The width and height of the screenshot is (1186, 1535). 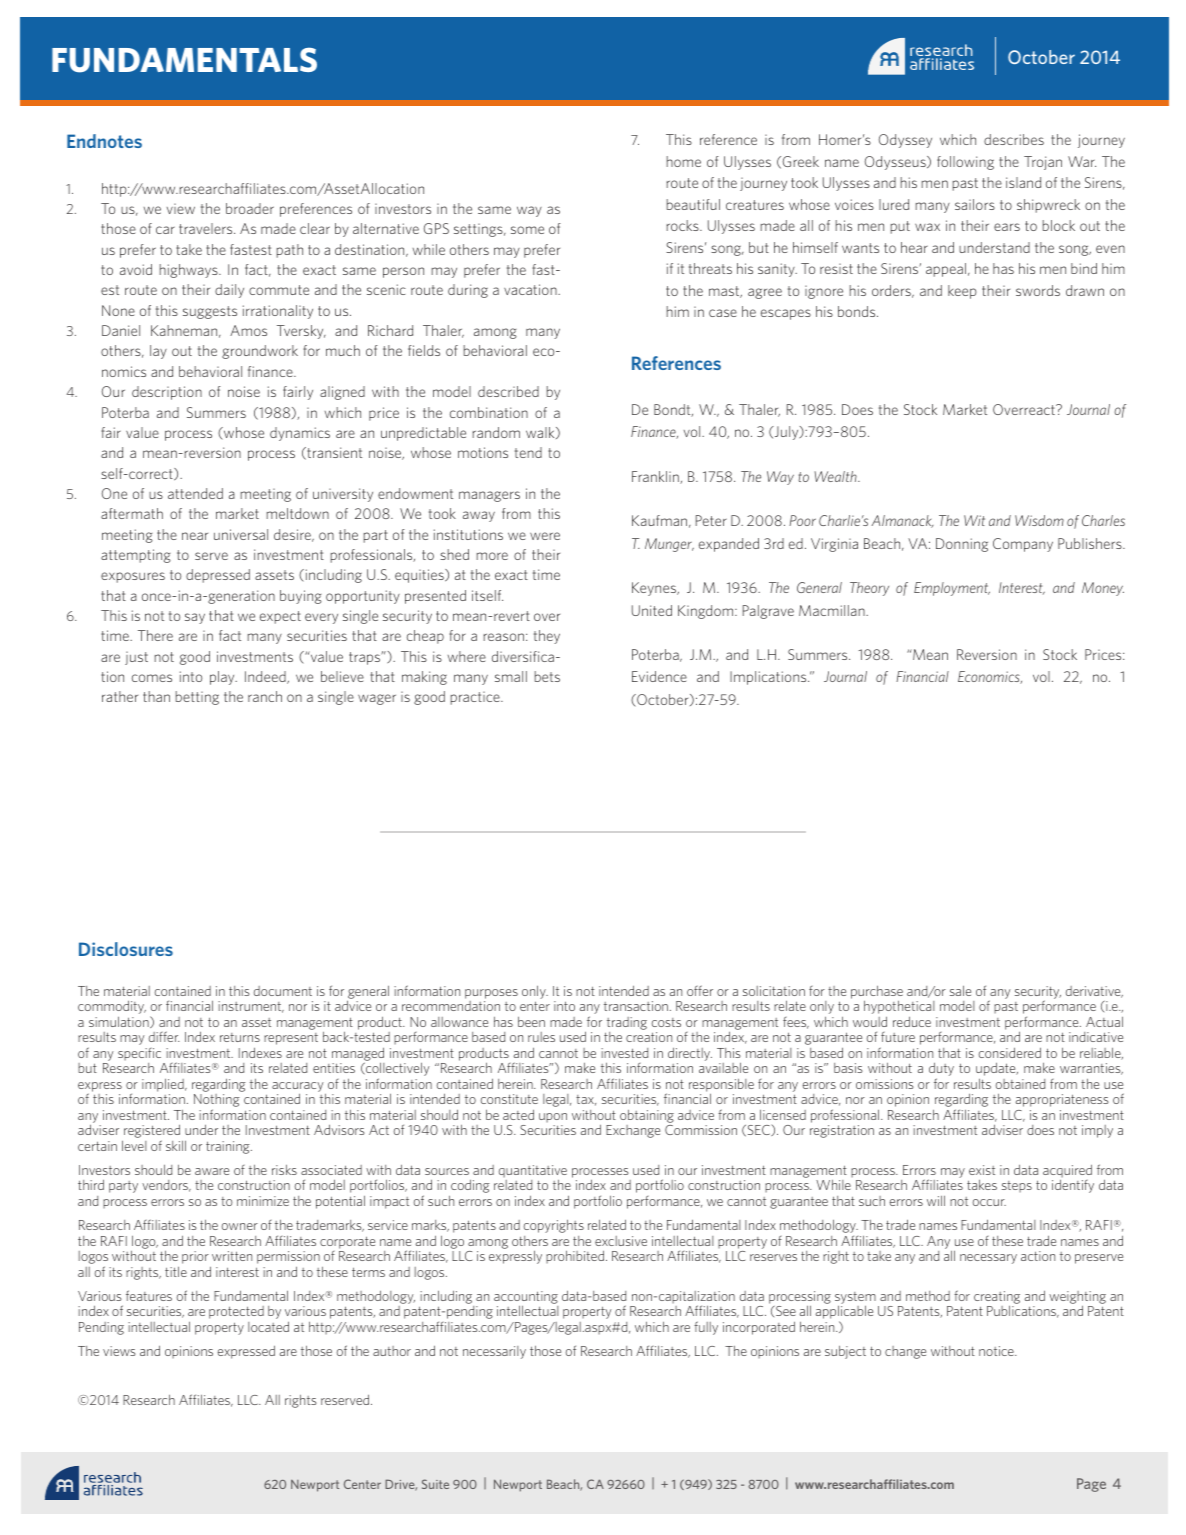 I want to click on beautiful, so click(x=693, y=204).
